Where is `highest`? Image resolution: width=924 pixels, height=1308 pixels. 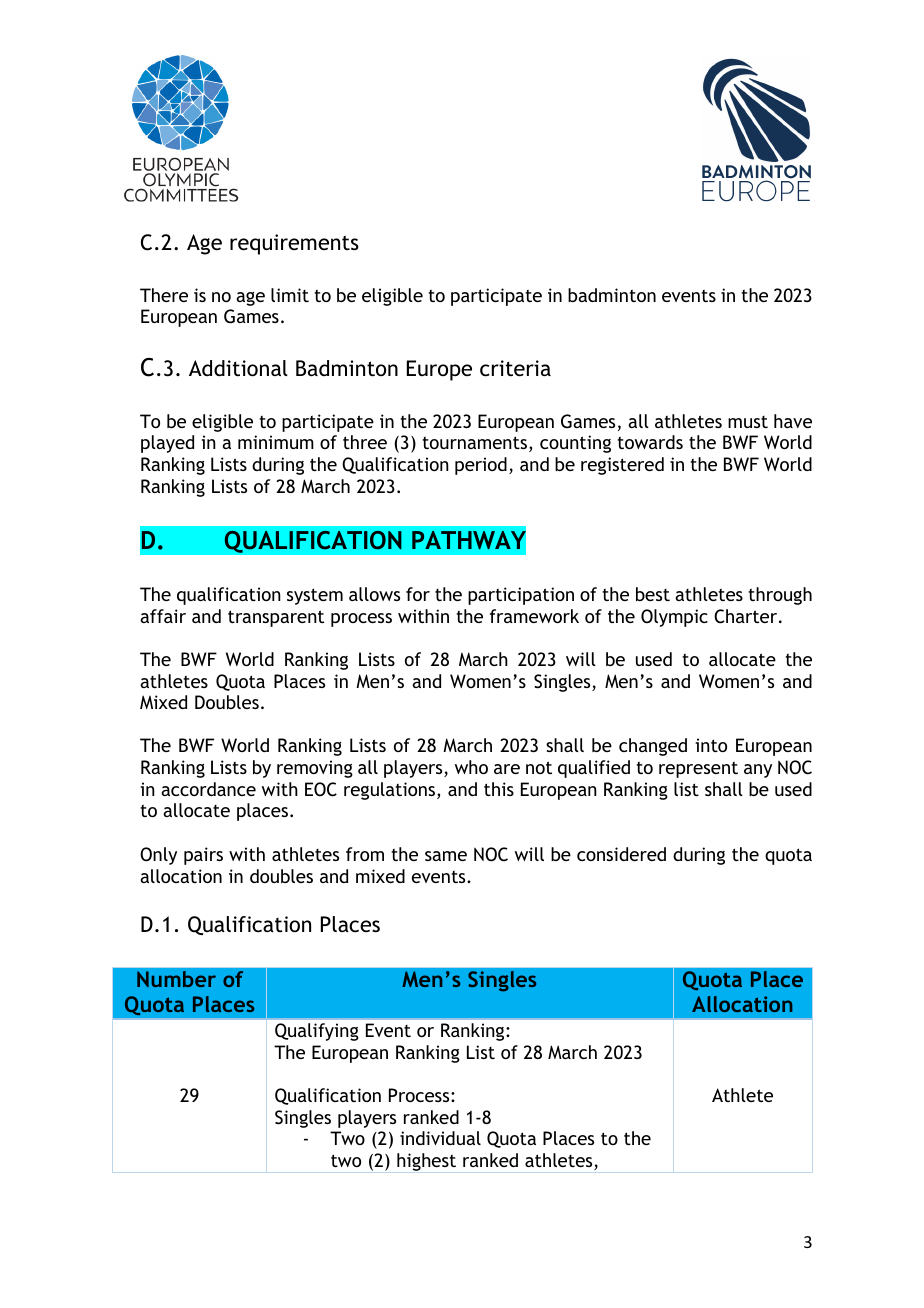 highest is located at coordinates (426, 1162).
